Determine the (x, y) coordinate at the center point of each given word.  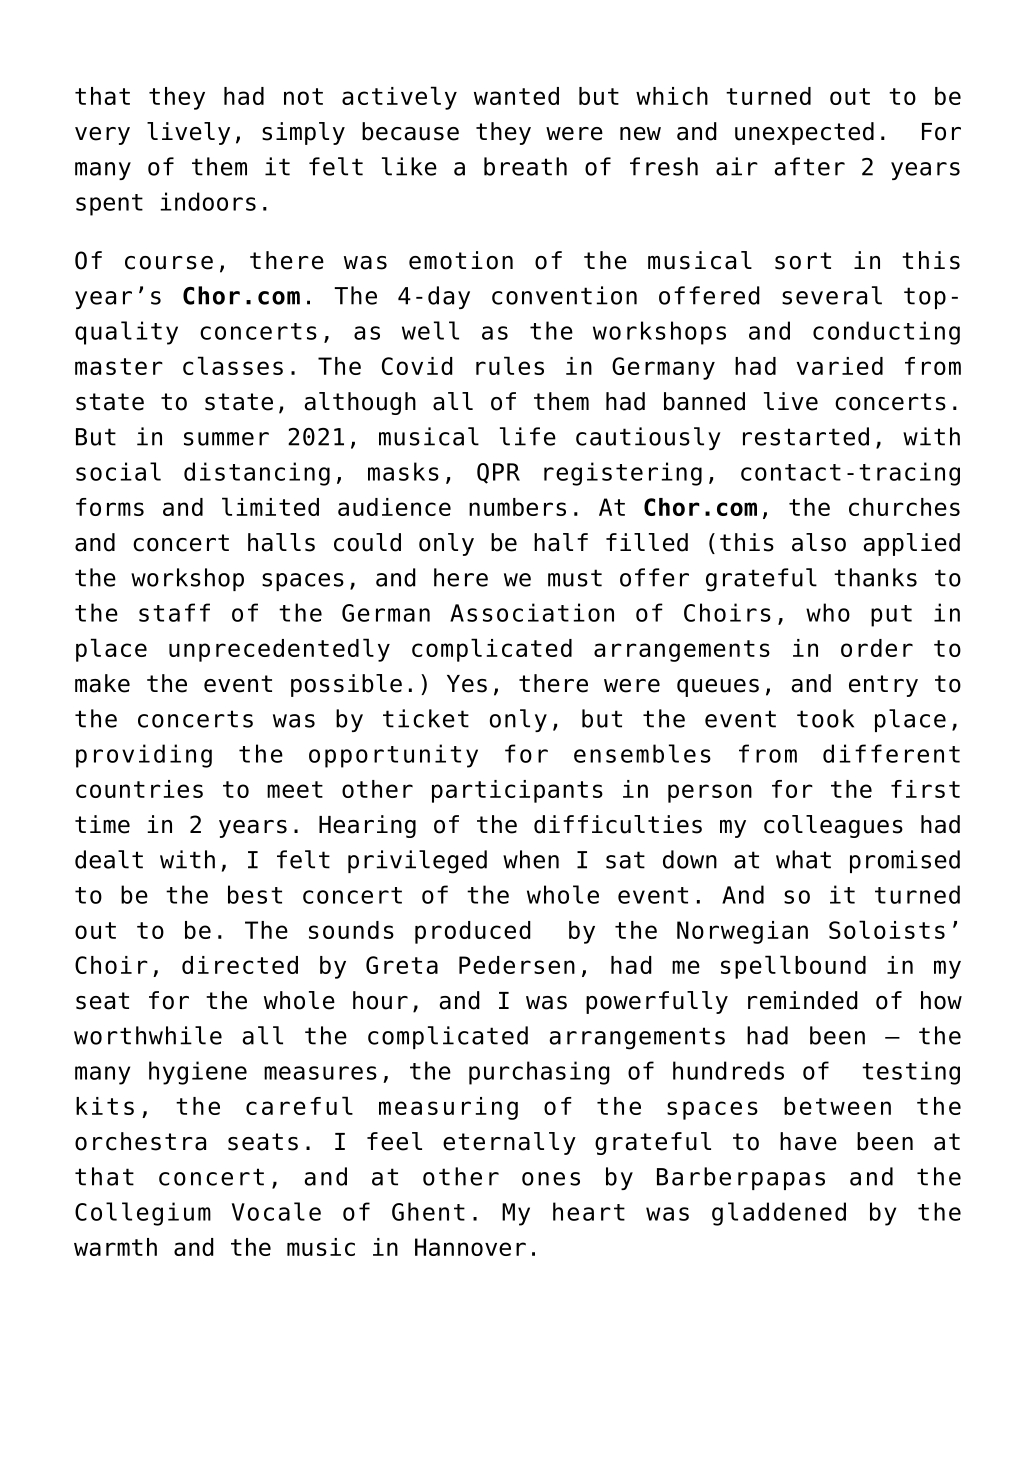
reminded (803, 1000)
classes (233, 365)
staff (174, 612)
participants (517, 791)
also (819, 542)
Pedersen (517, 965)
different (891, 753)
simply (303, 133)
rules (510, 365)
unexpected (804, 133)
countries (139, 789)
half (561, 542)
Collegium (143, 1214)
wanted (516, 96)
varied (840, 366)
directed (240, 965)
